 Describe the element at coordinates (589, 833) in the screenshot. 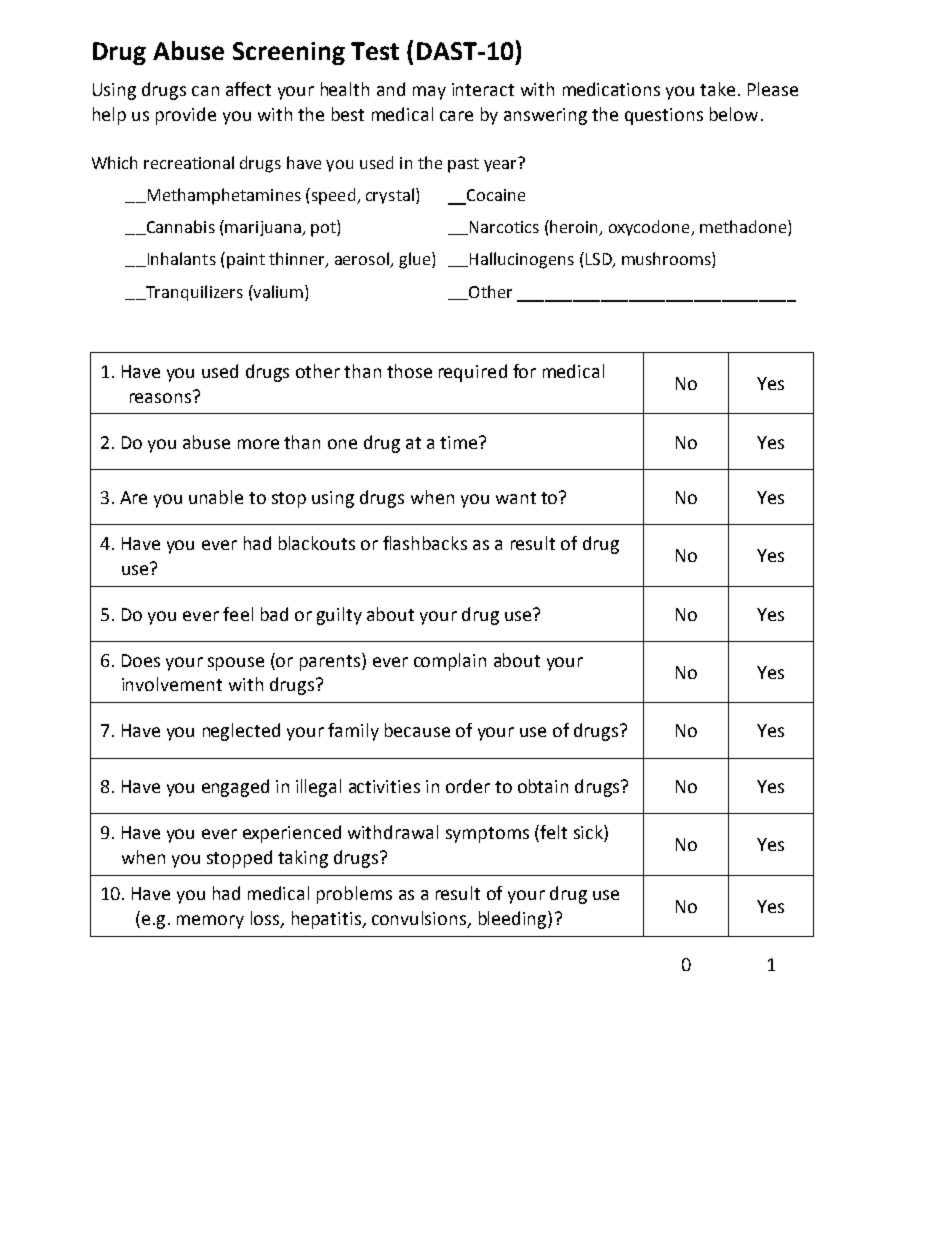

I see `sick` at that location.
